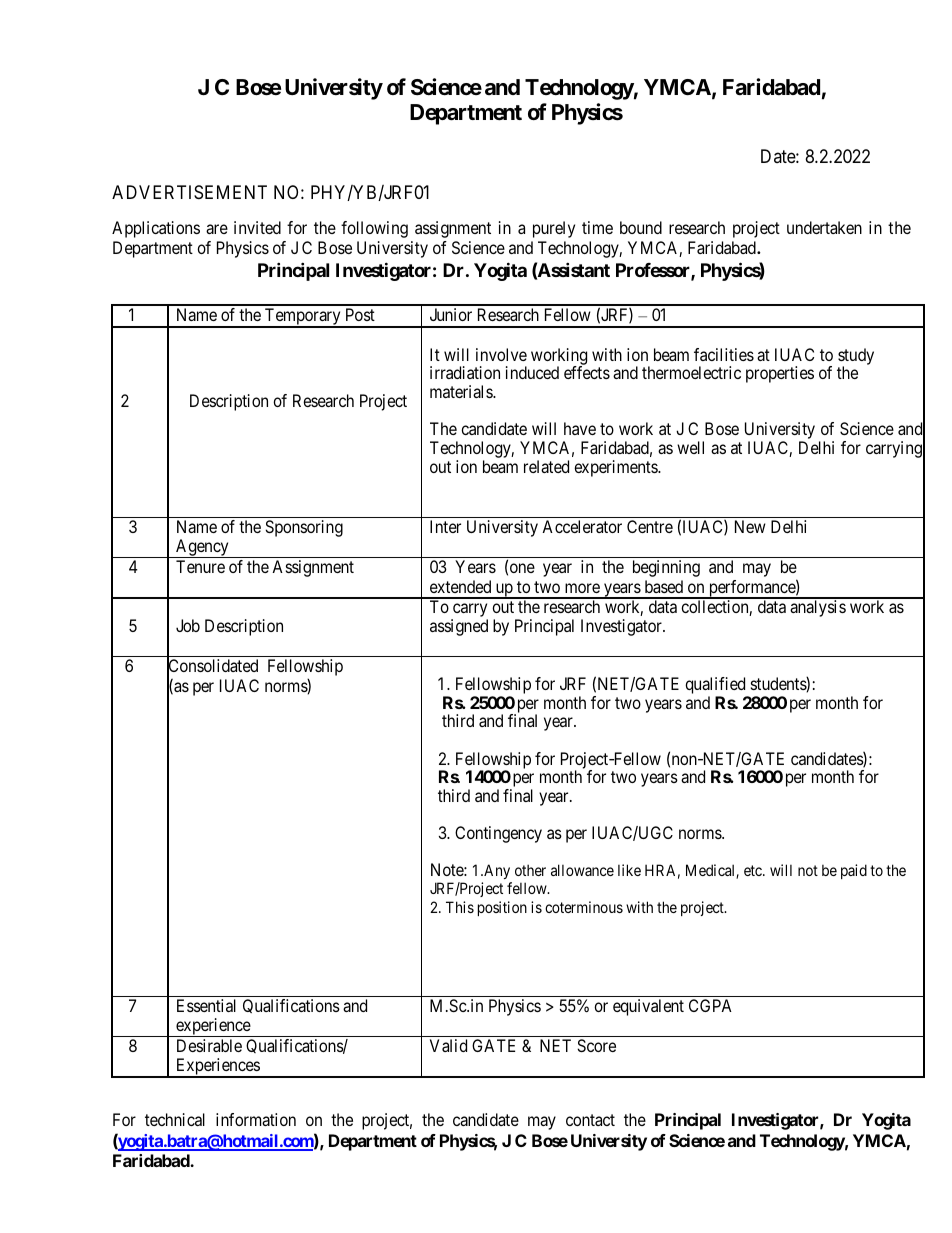  Describe the element at coordinates (256, 1119) in the screenshot. I see `information` at that location.
